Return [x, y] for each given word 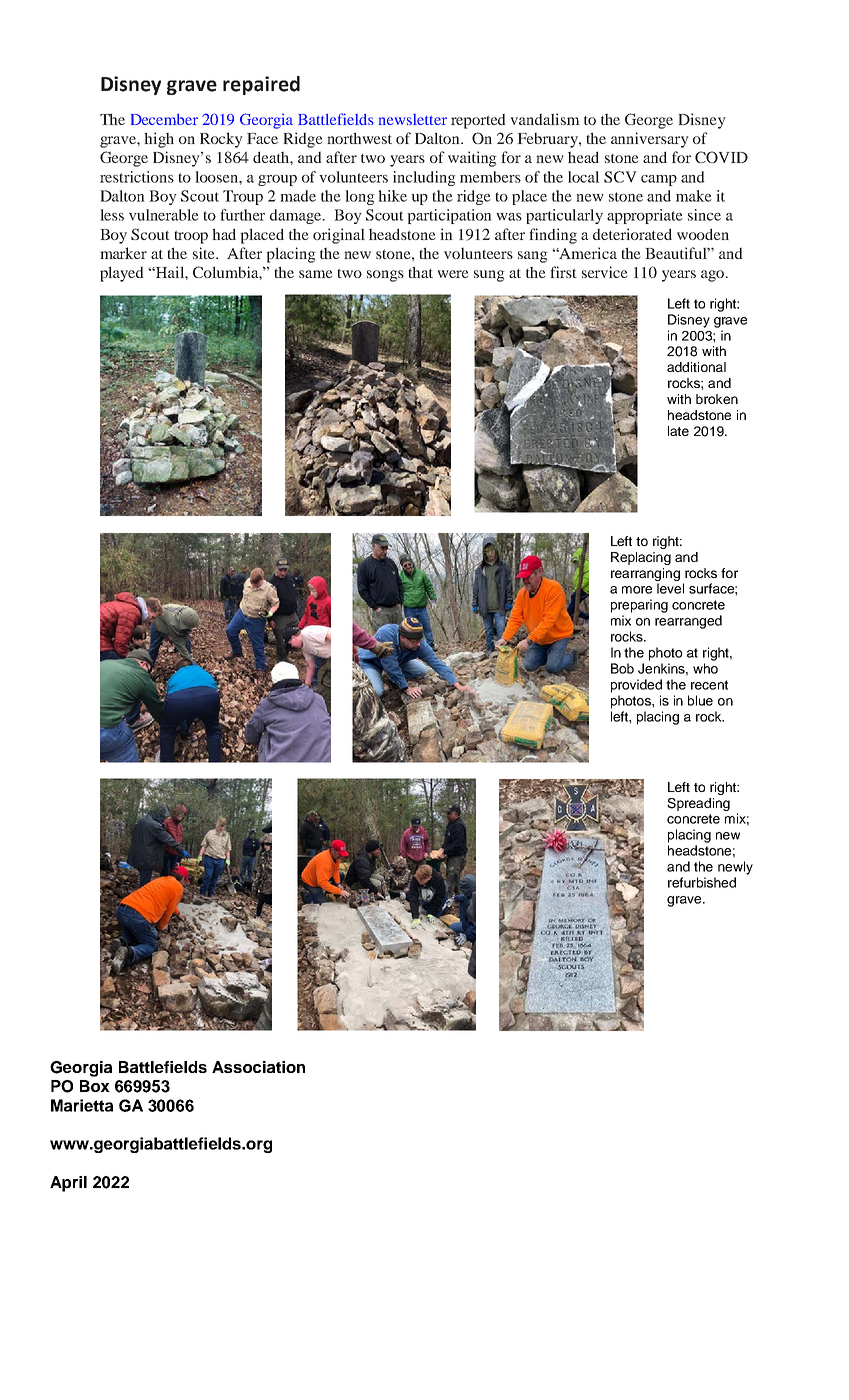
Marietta [82, 1105]
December [164, 119]
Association [258, 1067]
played [122, 274]
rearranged [688, 622]
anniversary [650, 140]
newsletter [413, 119]
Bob [622, 668]
